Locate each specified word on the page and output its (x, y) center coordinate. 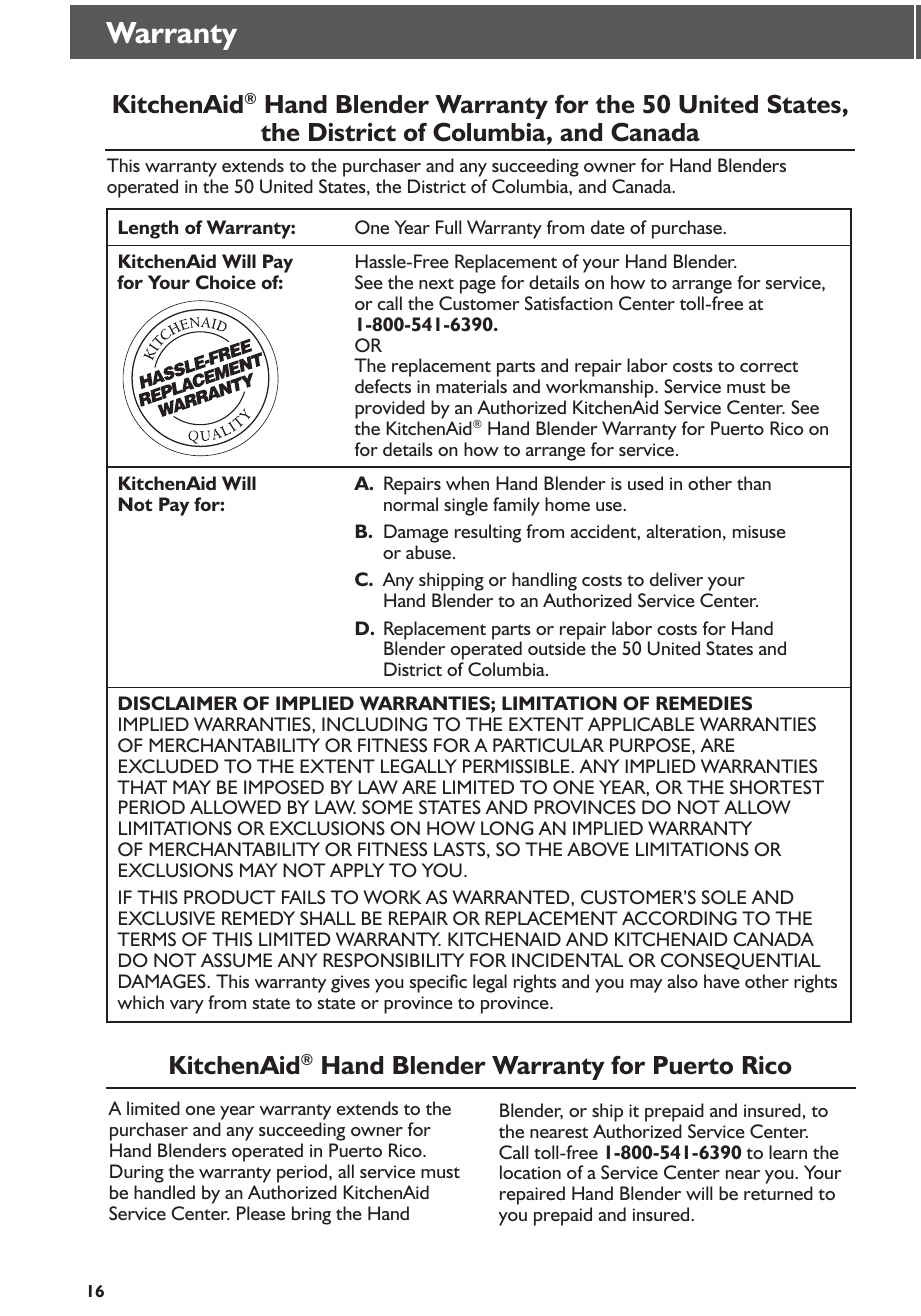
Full (448, 227)
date (608, 227)
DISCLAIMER (178, 703)
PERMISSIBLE (517, 766)
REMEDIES (704, 703)
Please (261, 1213)
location (530, 1172)
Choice (226, 282)
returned (778, 1193)
